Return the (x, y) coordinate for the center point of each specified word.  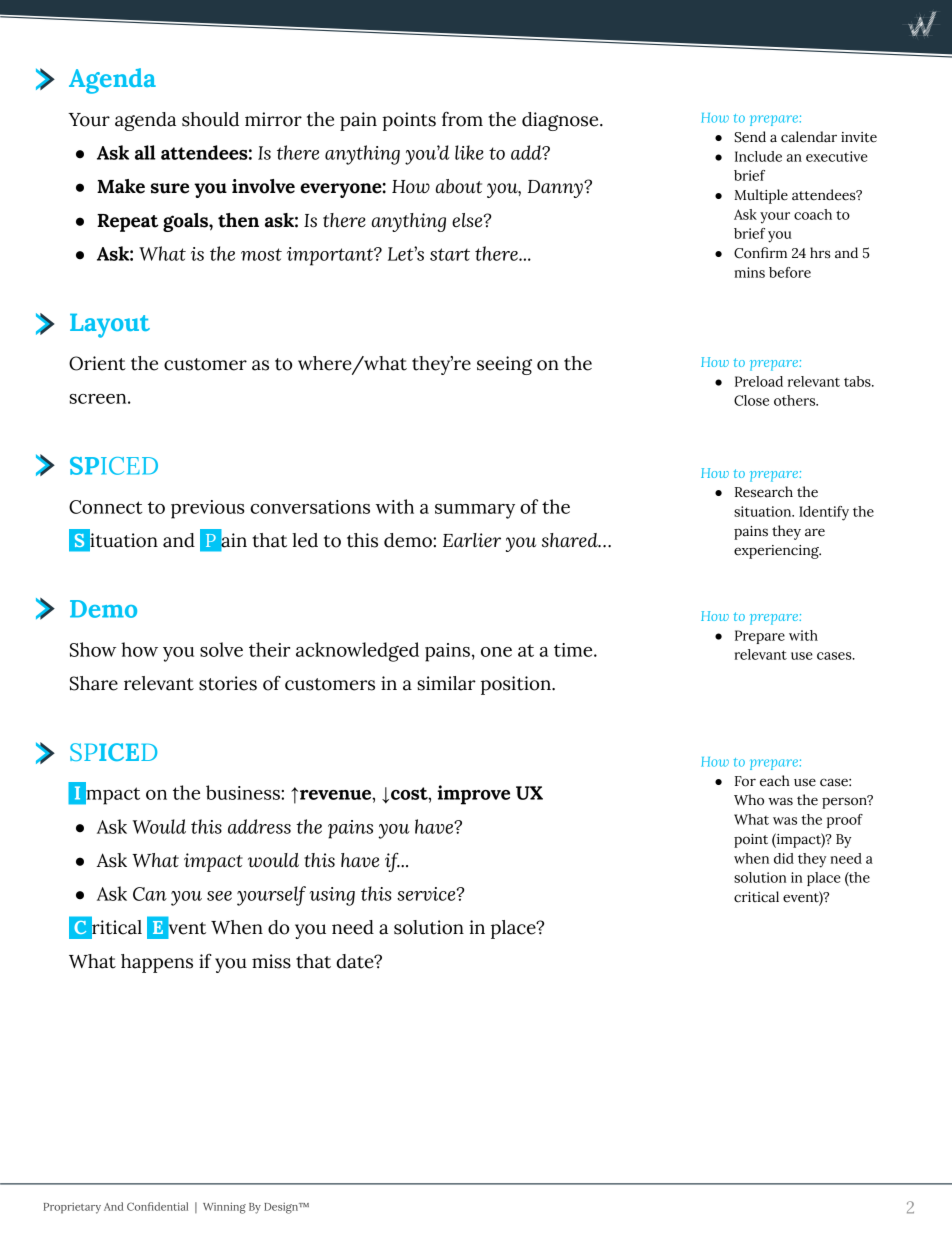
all (145, 152)
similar (446, 683)
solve (221, 649)
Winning (224, 1208)
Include (758, 156)
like (469, 152)
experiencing (777, 552)
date (356, 961)
